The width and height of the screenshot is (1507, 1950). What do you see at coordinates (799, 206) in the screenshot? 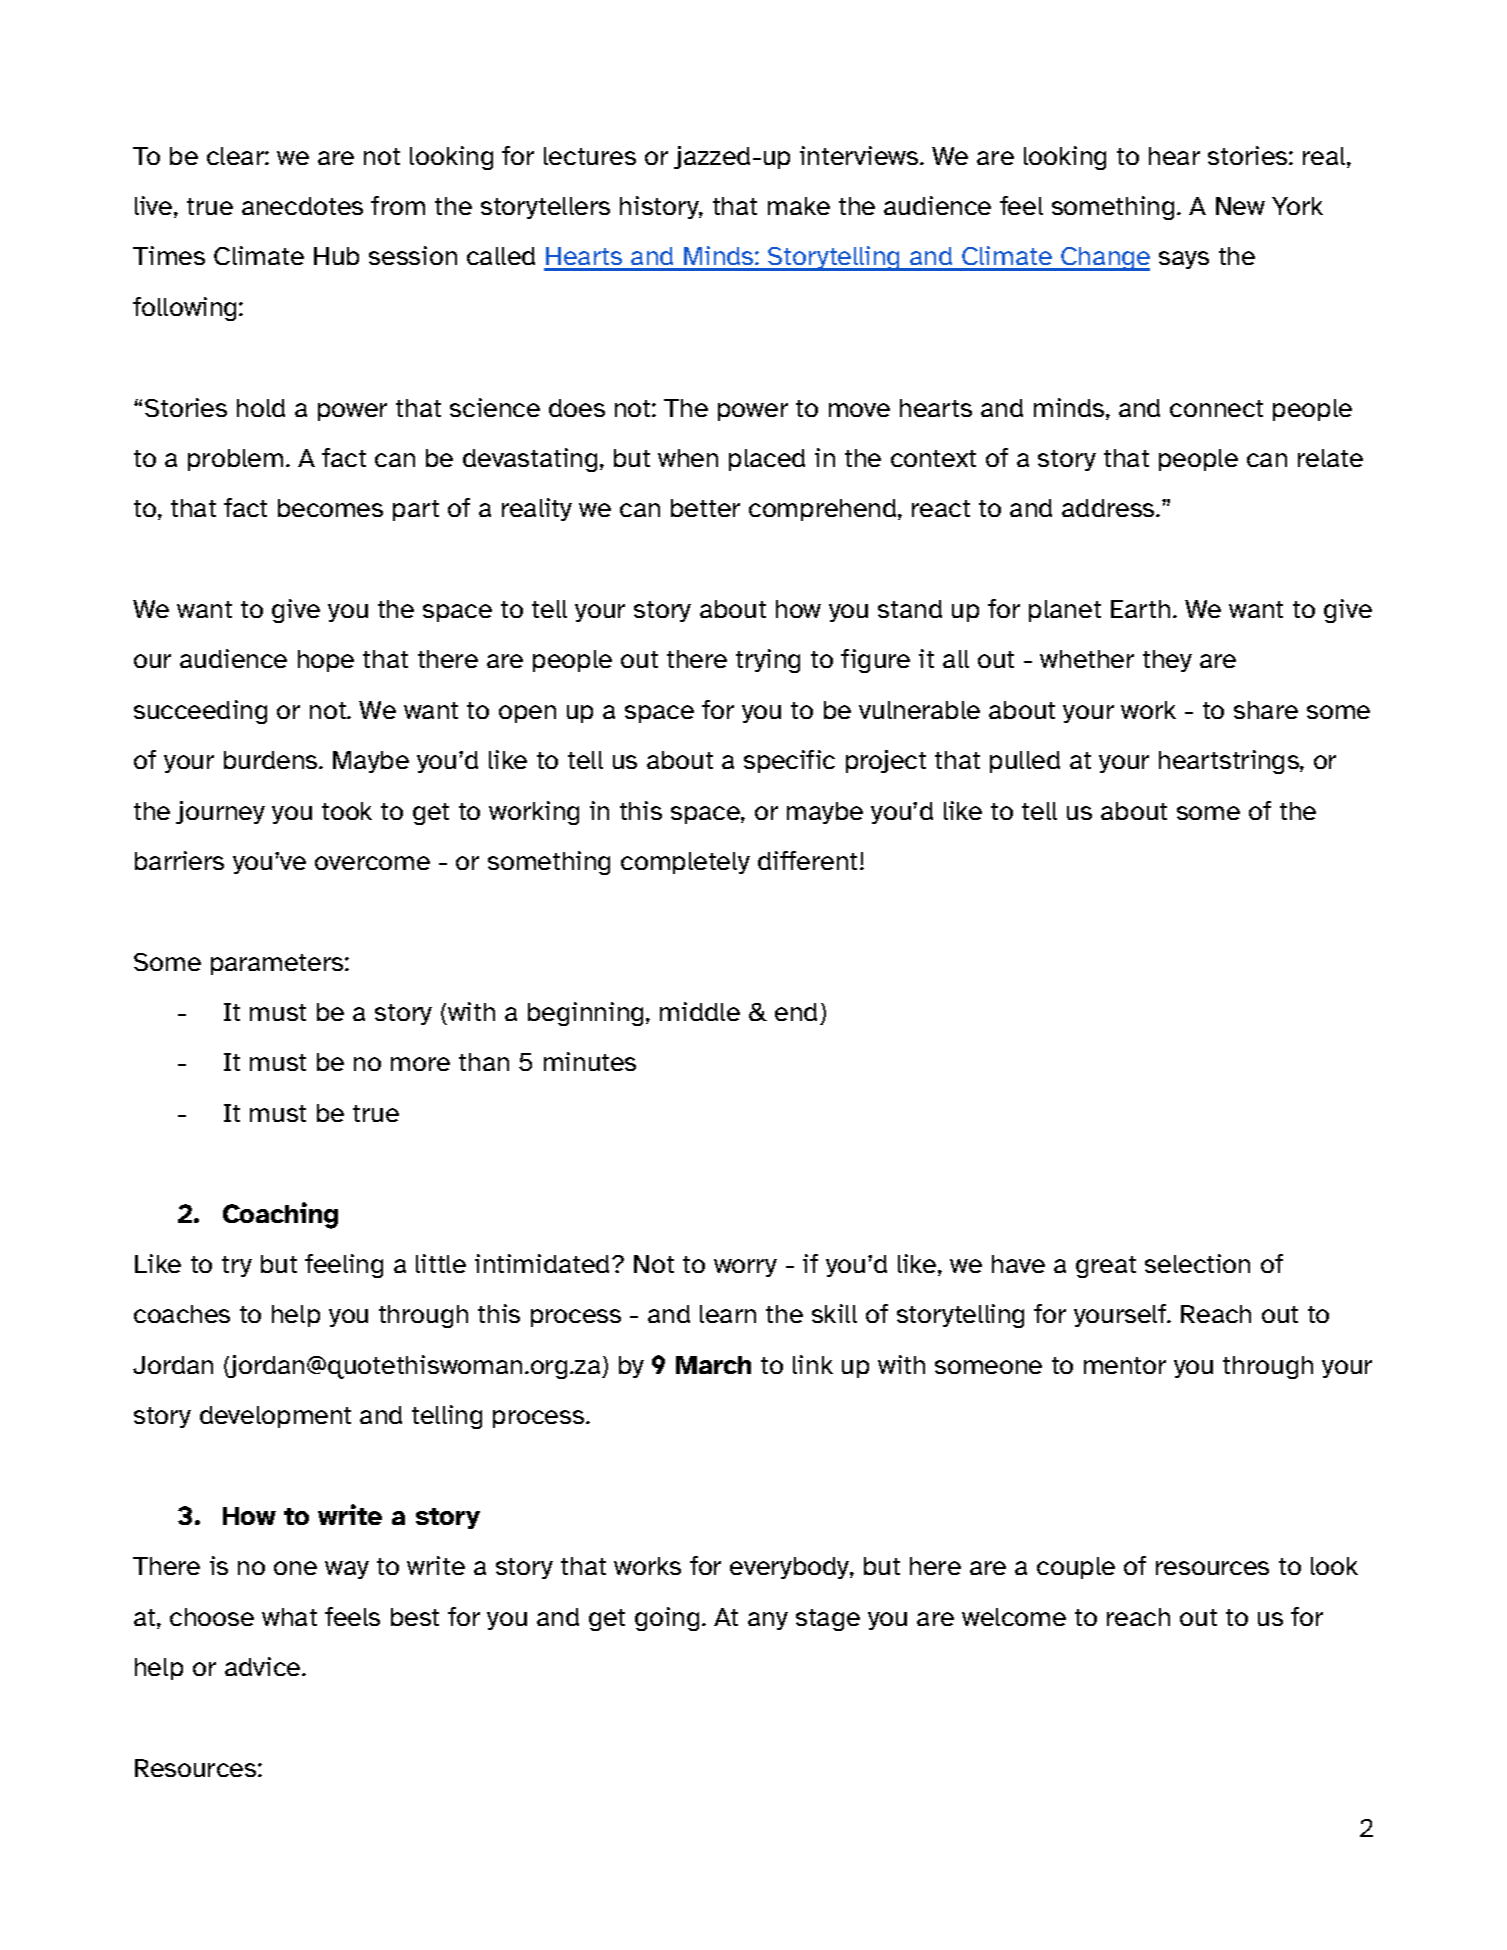
I see `make` at bounding box center [799, 206].
